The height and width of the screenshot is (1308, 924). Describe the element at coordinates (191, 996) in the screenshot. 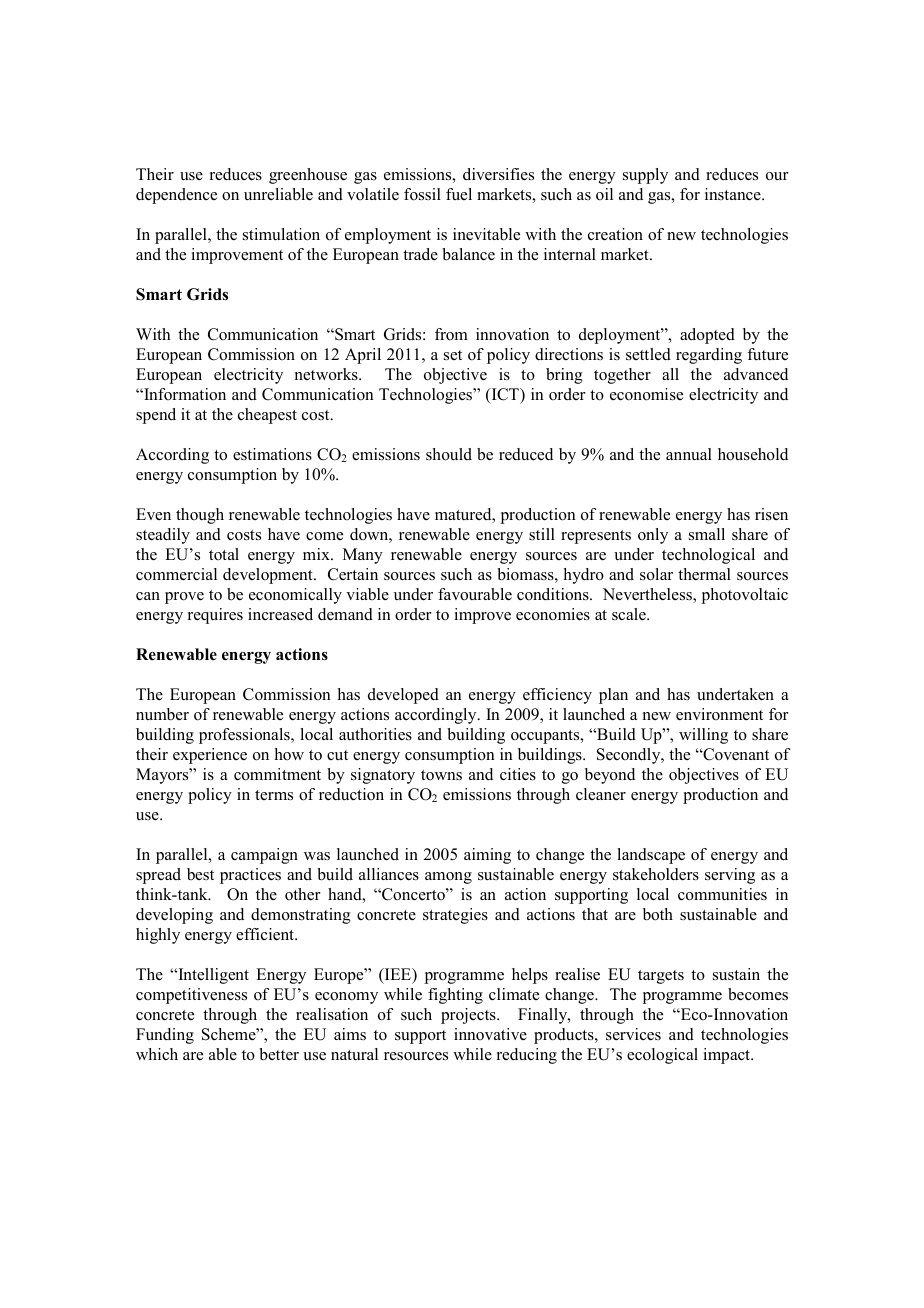

I see `competitiveness` at that location.
